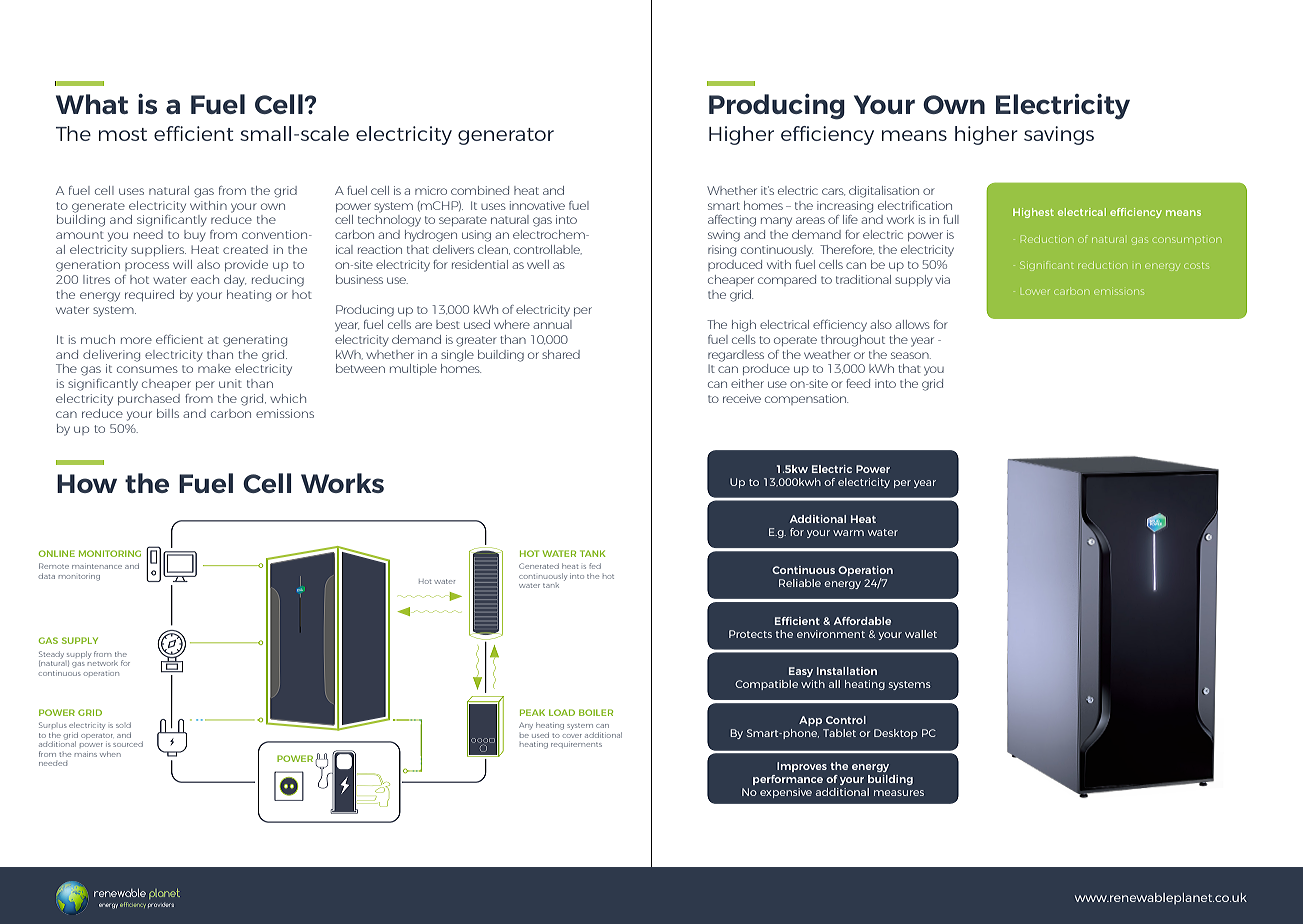  Describe the element at coordinates (123, 134) in the screenshot. I see `most` at that location.
